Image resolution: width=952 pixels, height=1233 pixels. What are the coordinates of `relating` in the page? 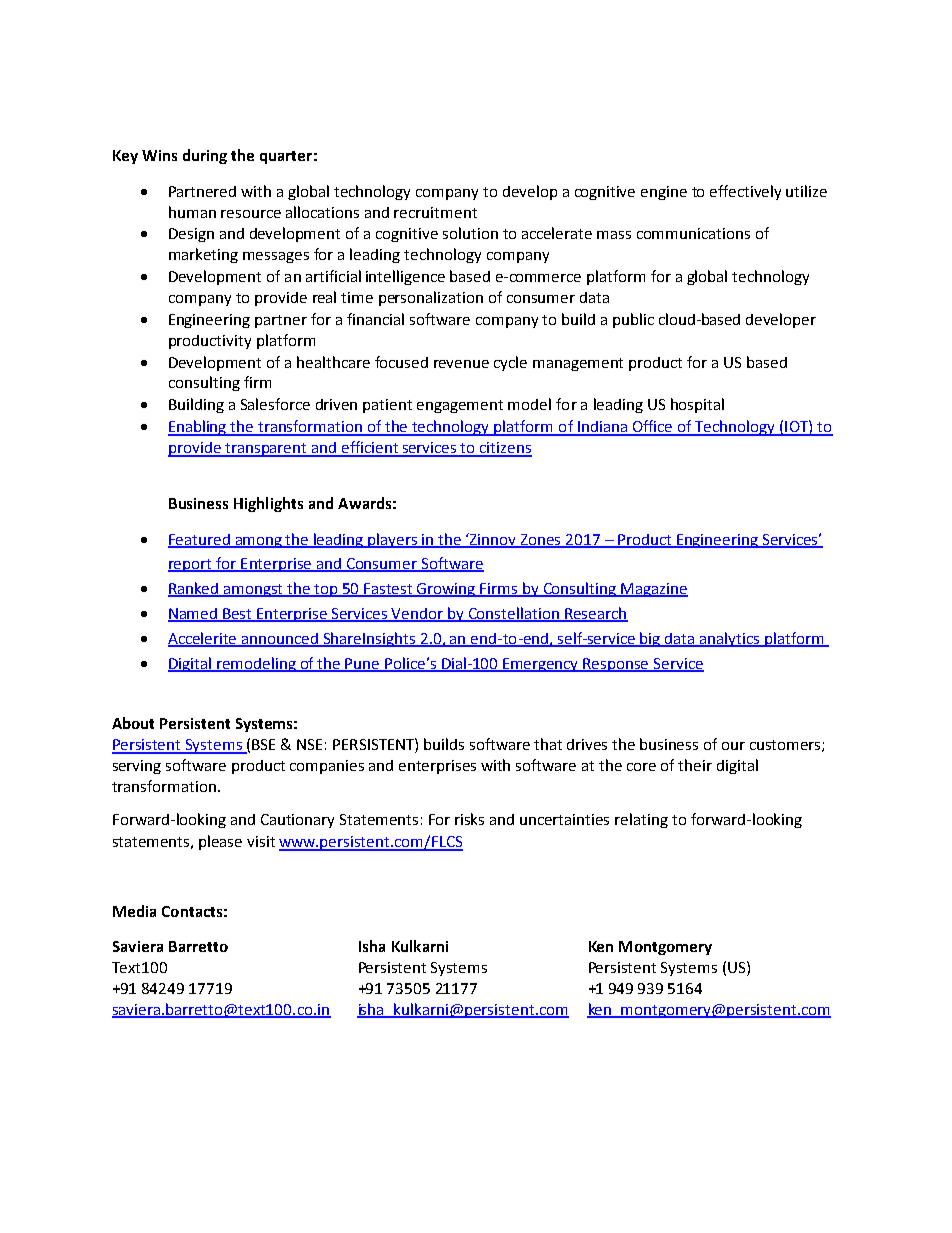 It's located at (641, 820).
